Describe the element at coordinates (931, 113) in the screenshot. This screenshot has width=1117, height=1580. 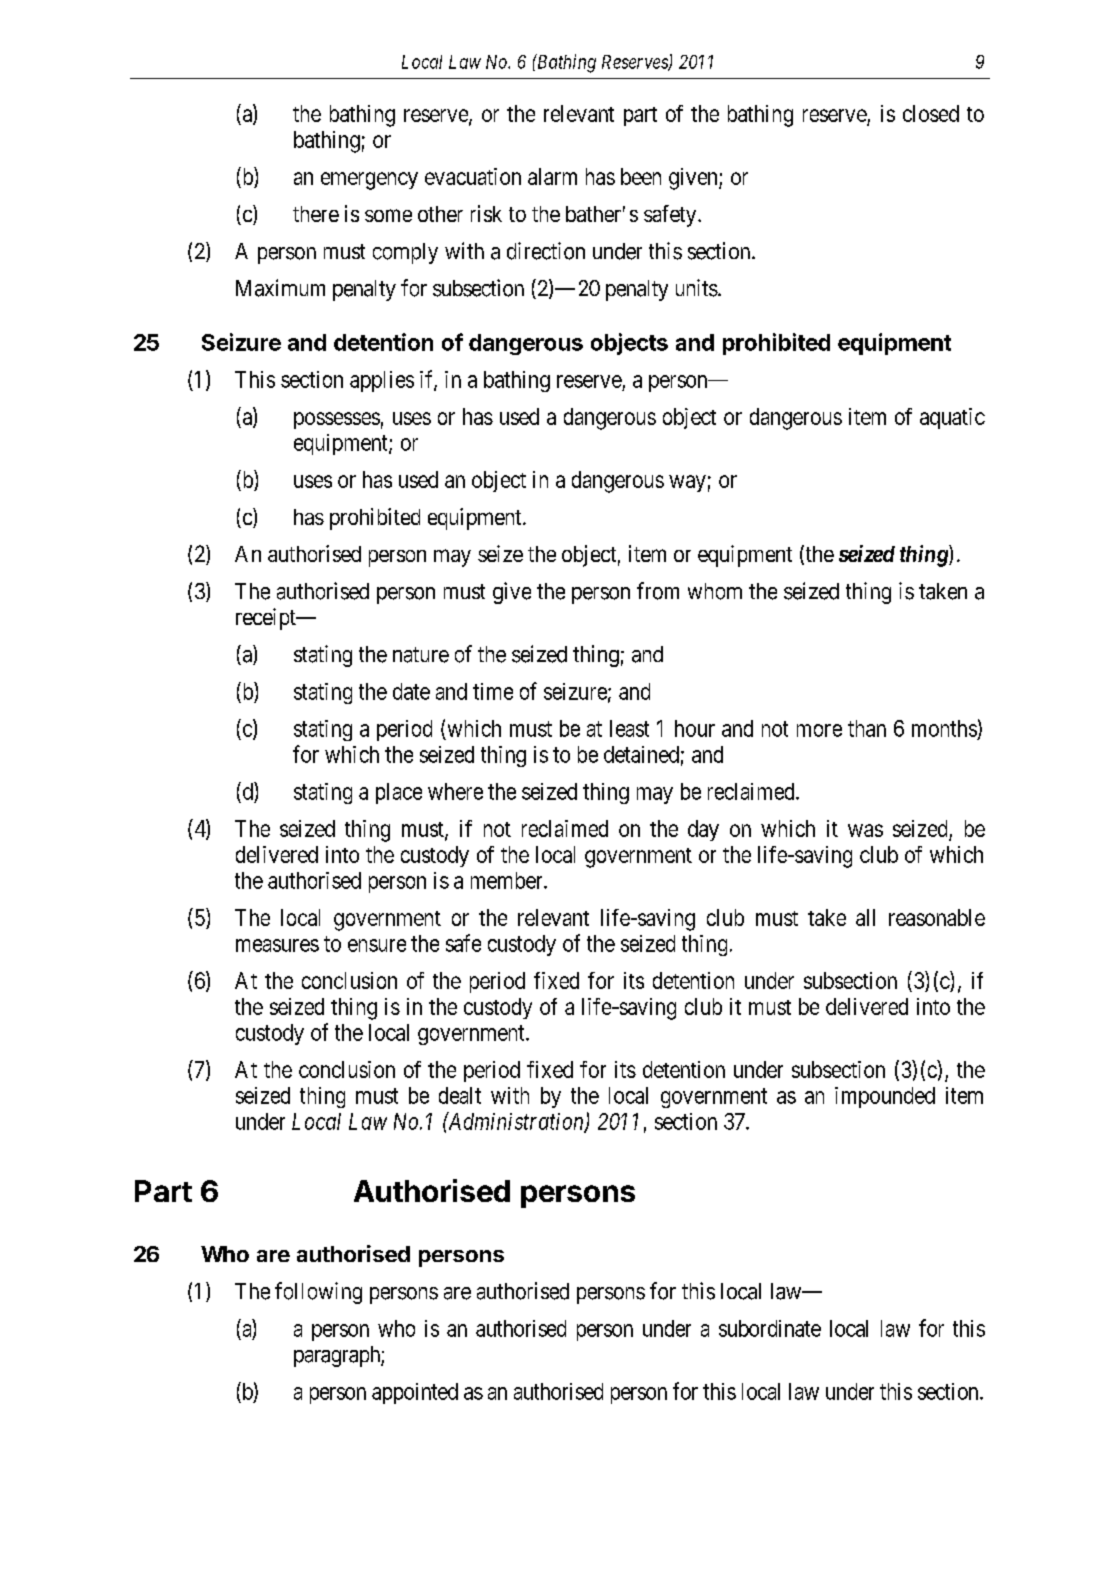
I see `closed` at that location.
